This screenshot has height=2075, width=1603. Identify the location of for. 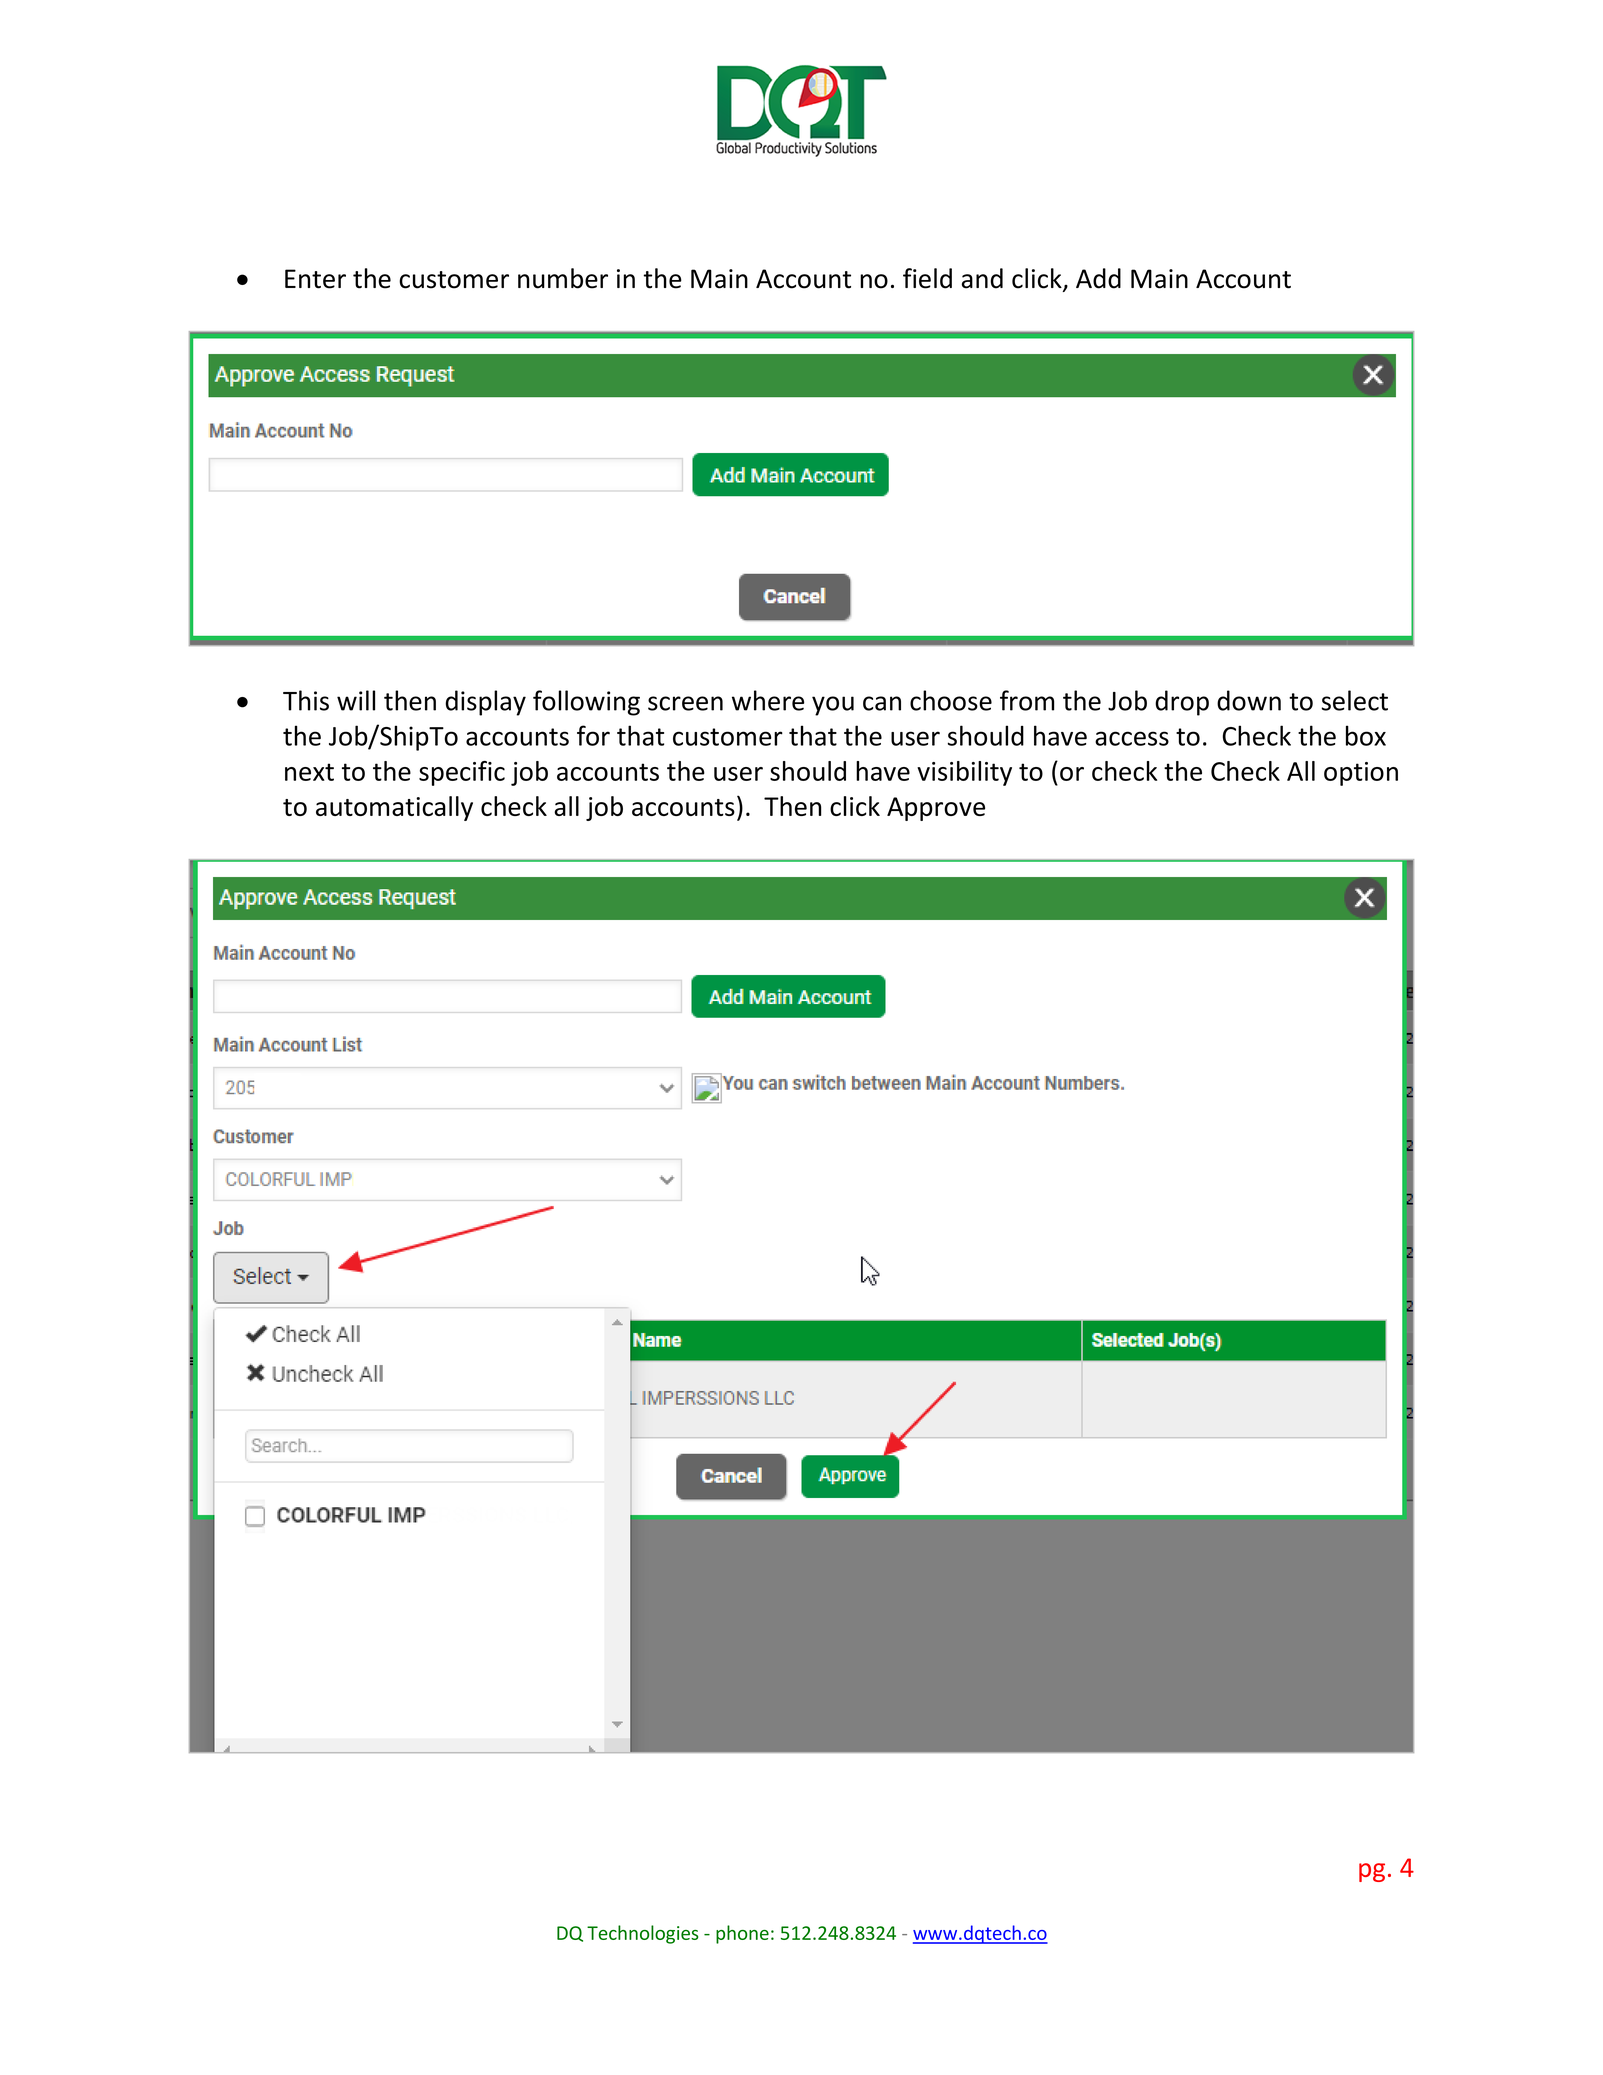
(593, 735).
